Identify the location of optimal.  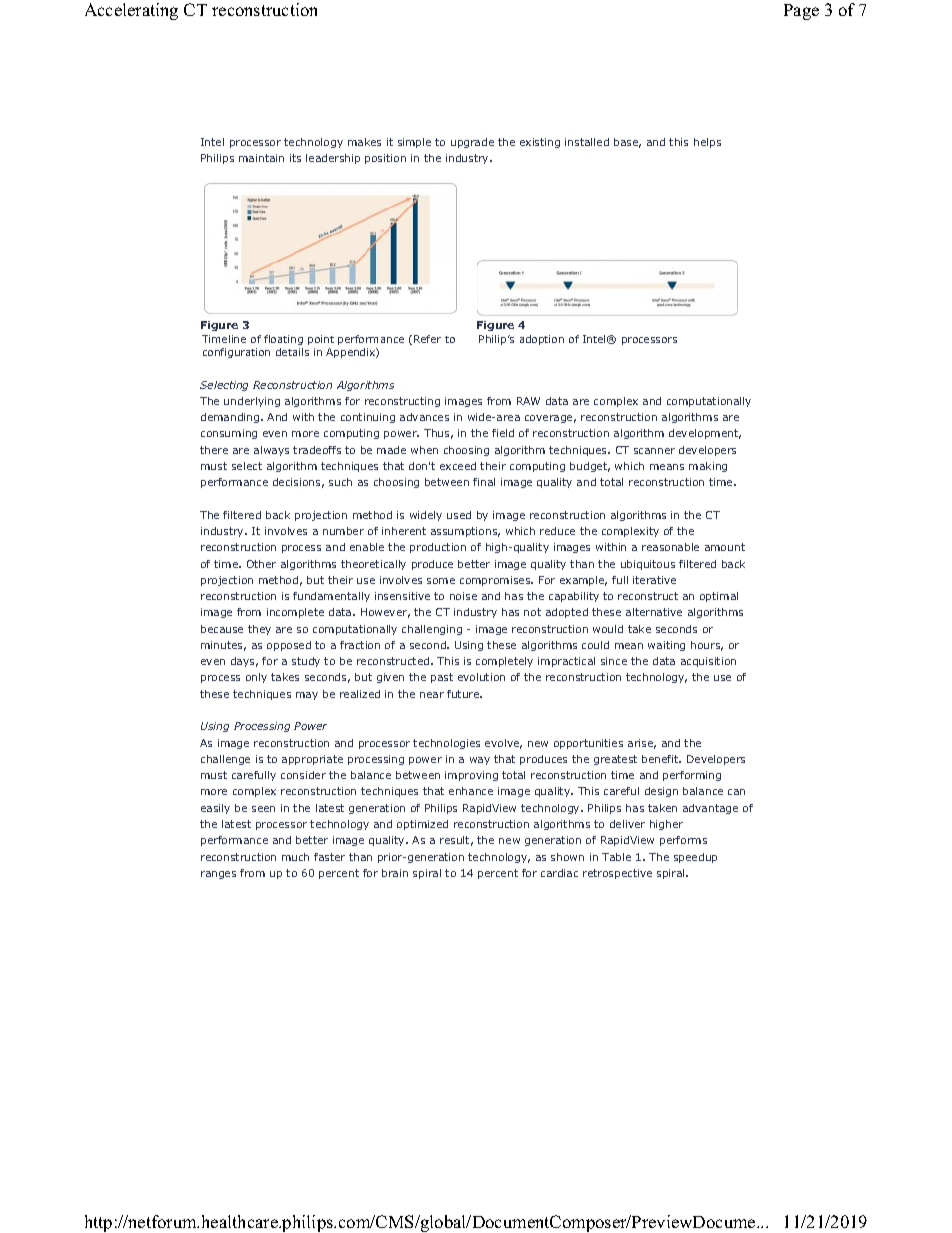
(719, 597).
